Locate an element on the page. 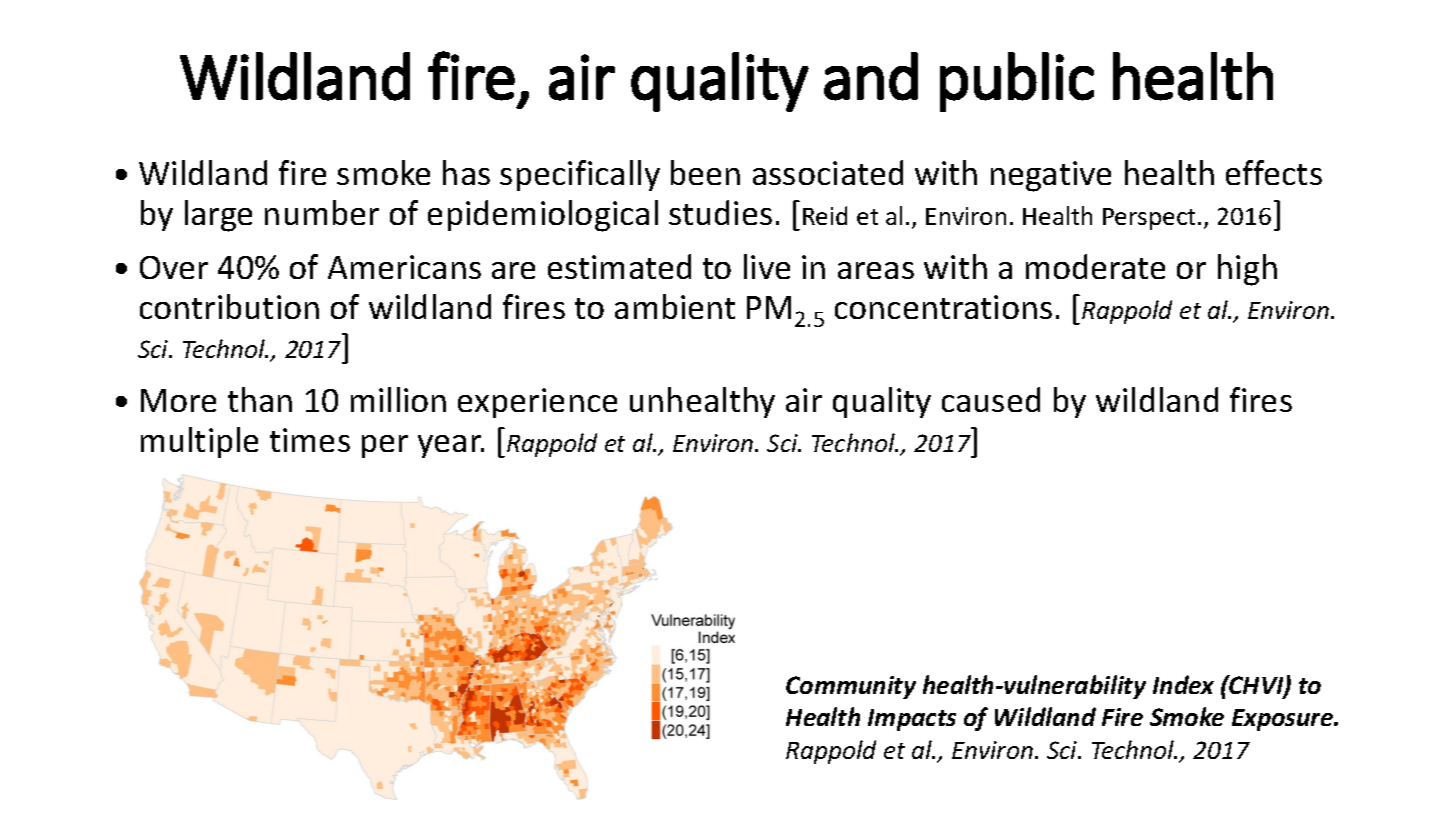 The width and height of the image is (1456, 819). number is located at coordinates (322, 212).
